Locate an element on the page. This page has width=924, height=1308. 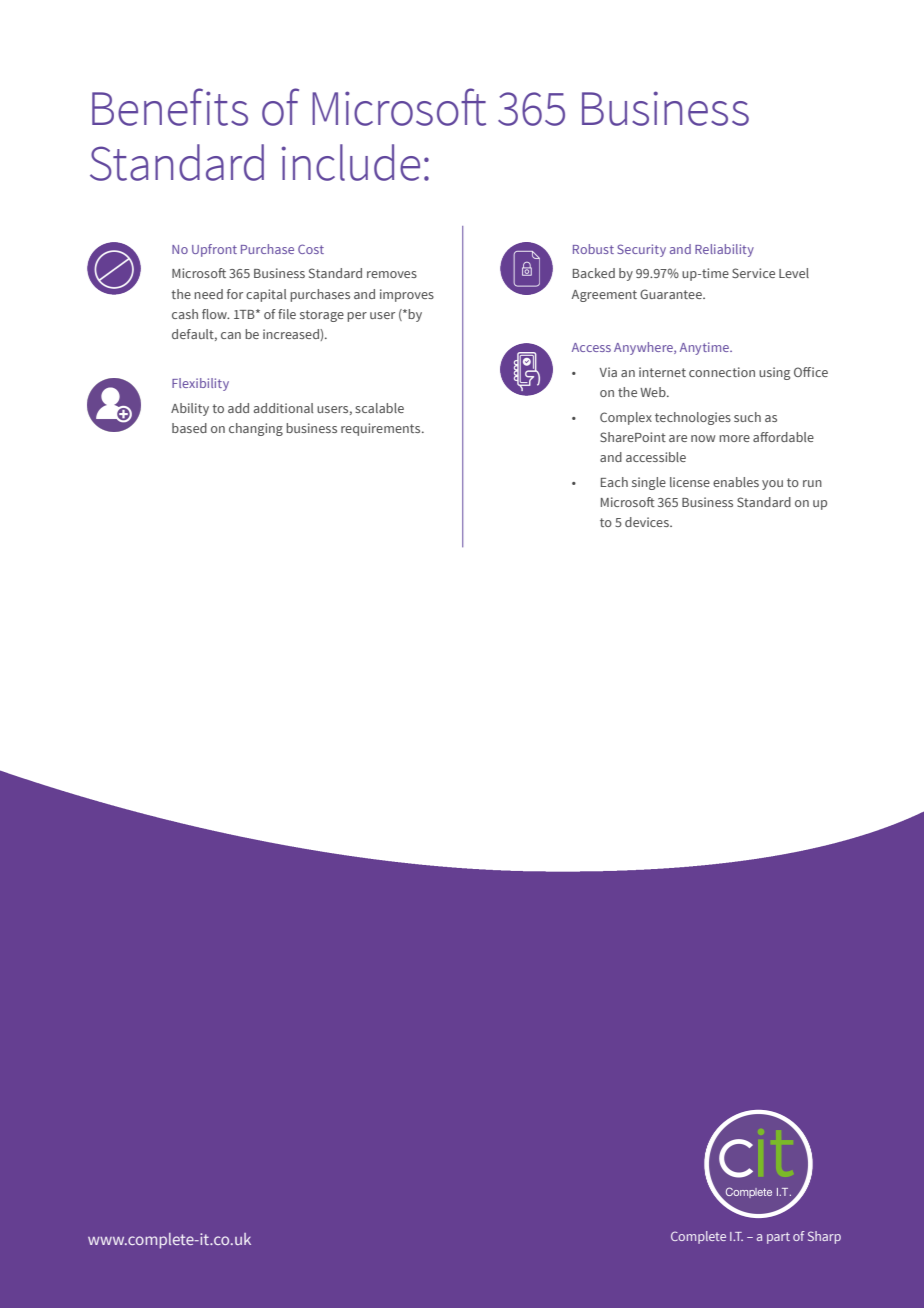
Service is located at coordinates (753, 273).
